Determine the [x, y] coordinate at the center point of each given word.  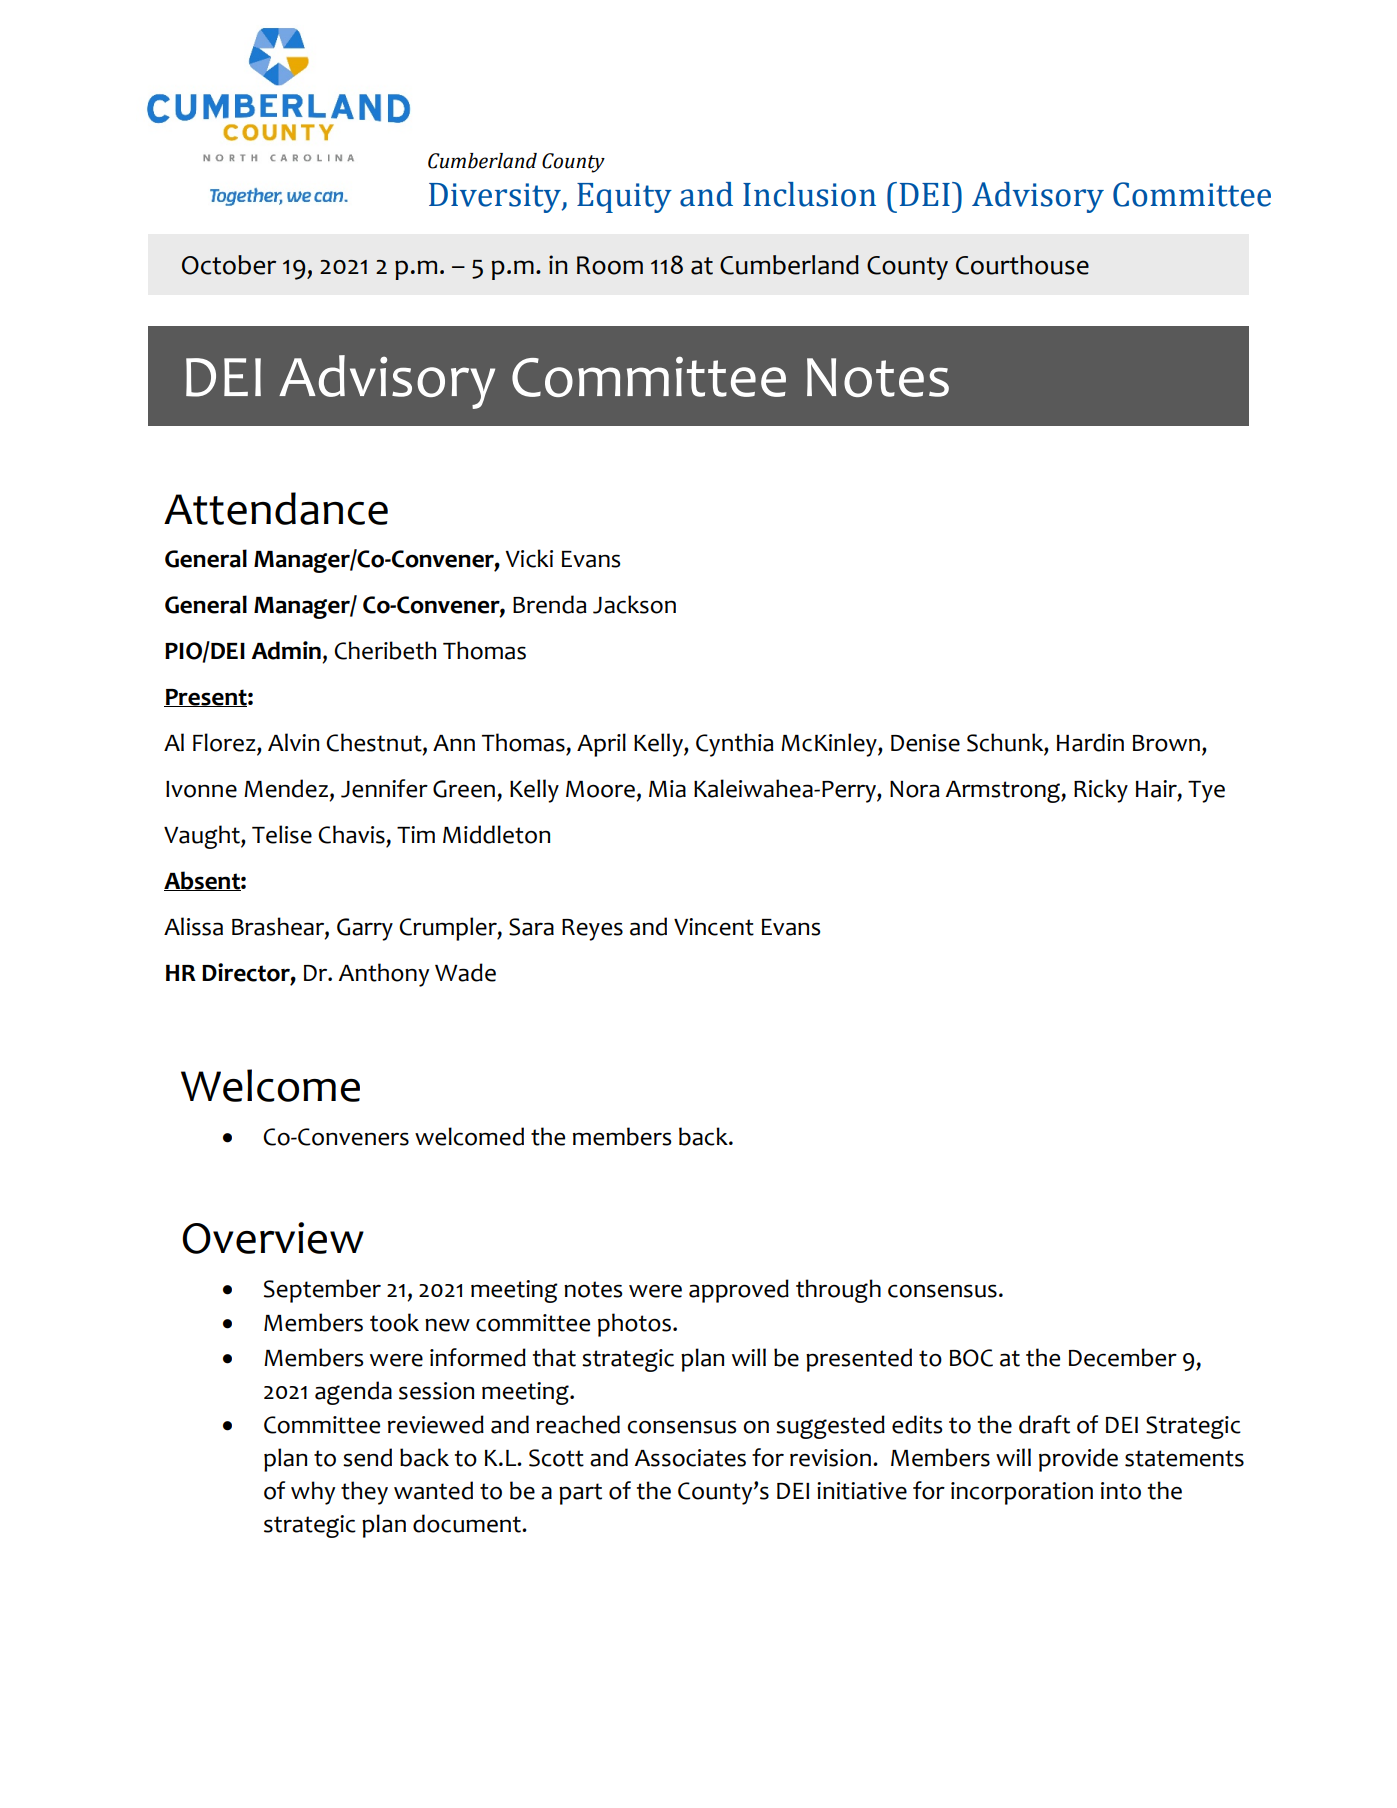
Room [610, 265]
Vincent [714, 927]
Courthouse [1022, 265]
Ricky [1101, 791]
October [229, 265]
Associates [690, 1458]
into [1121, 1491]
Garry [365, 929]
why [313, 1493]
